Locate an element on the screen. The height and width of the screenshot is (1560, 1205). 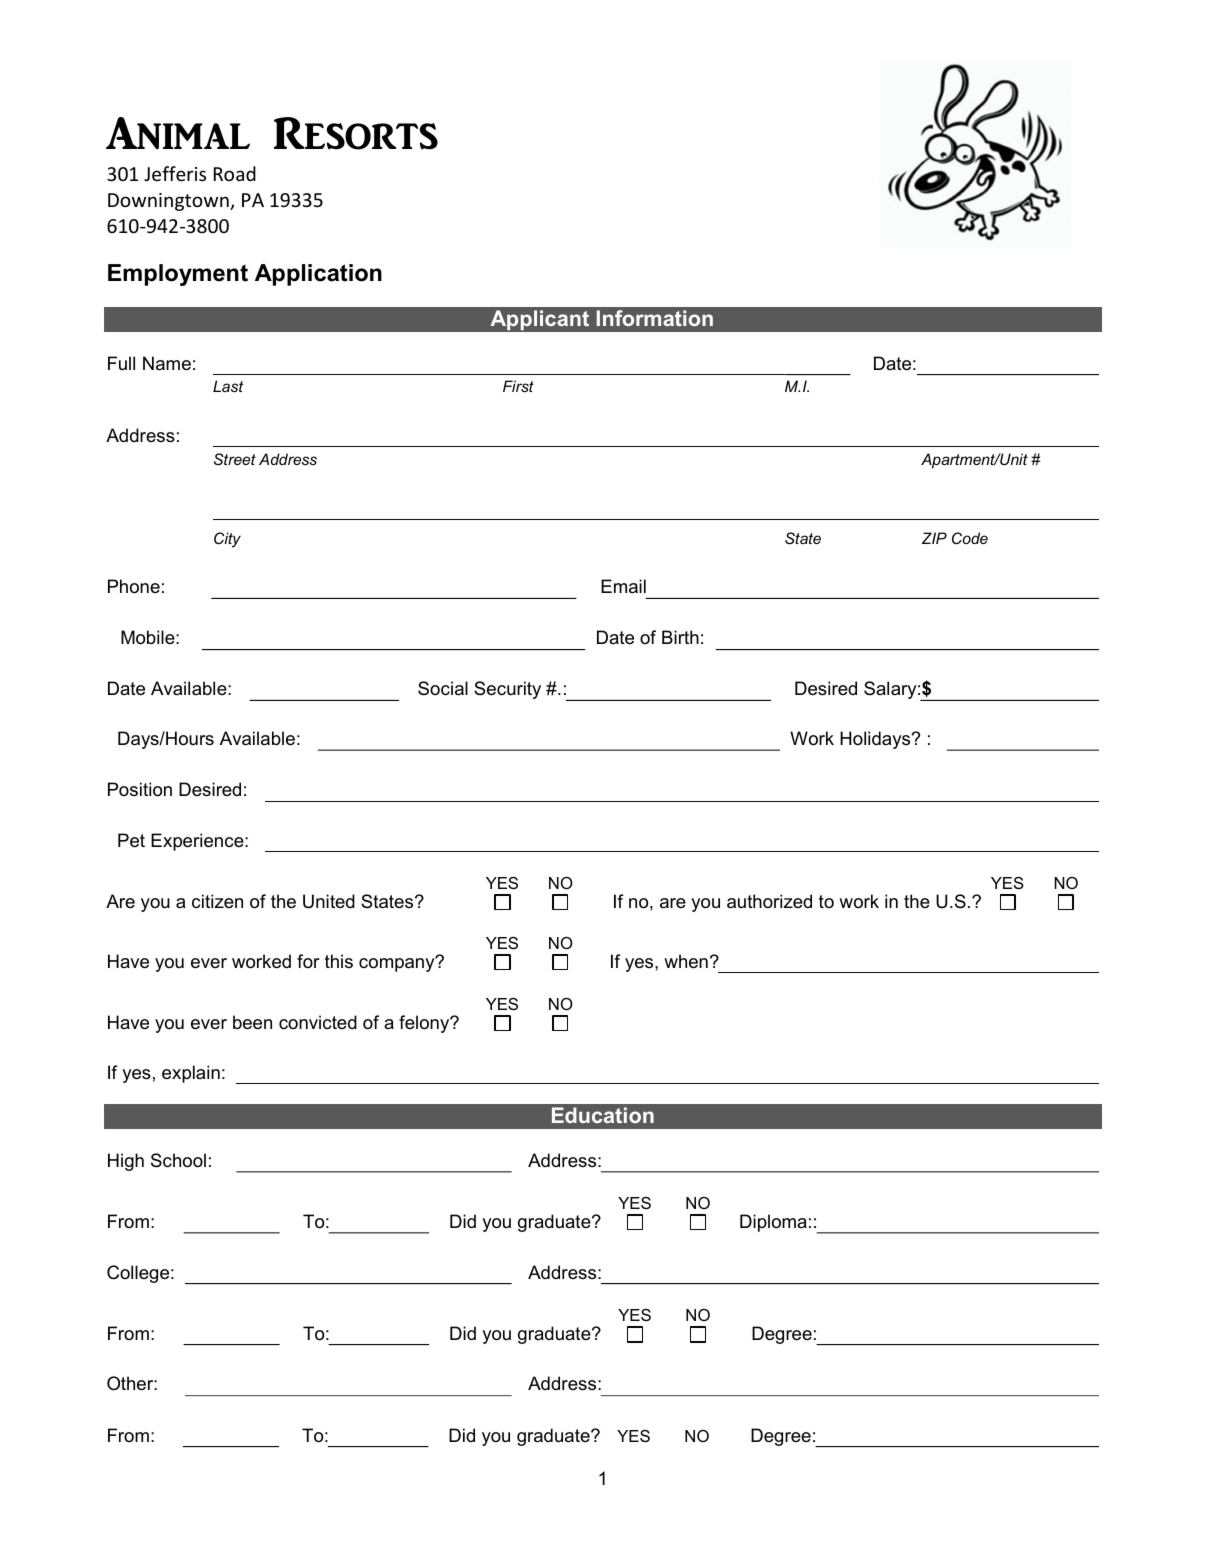
Birth is located at coordinates (680, 637).
